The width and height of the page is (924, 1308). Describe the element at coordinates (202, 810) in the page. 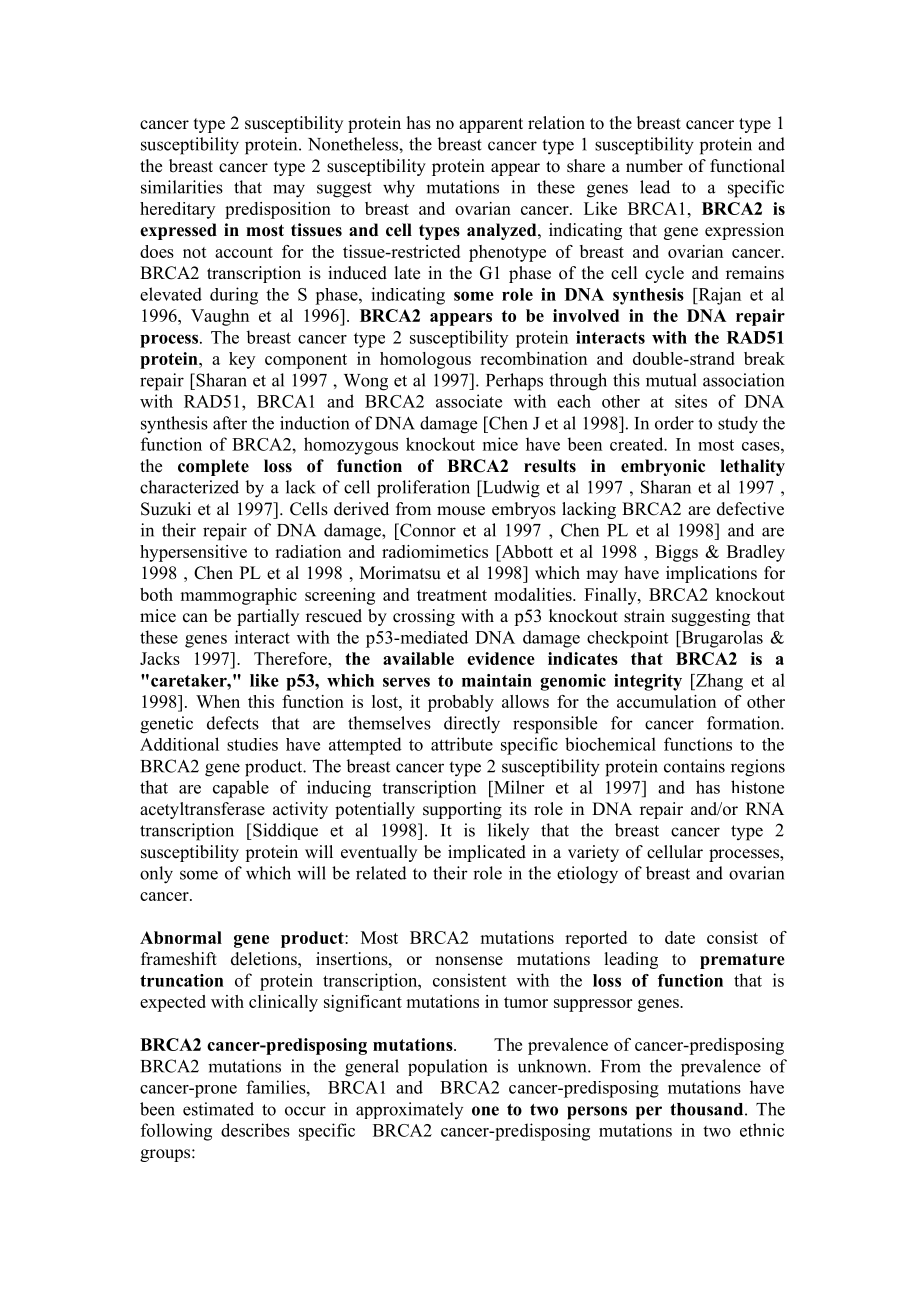

I see `acetyltransferase` at that location.
